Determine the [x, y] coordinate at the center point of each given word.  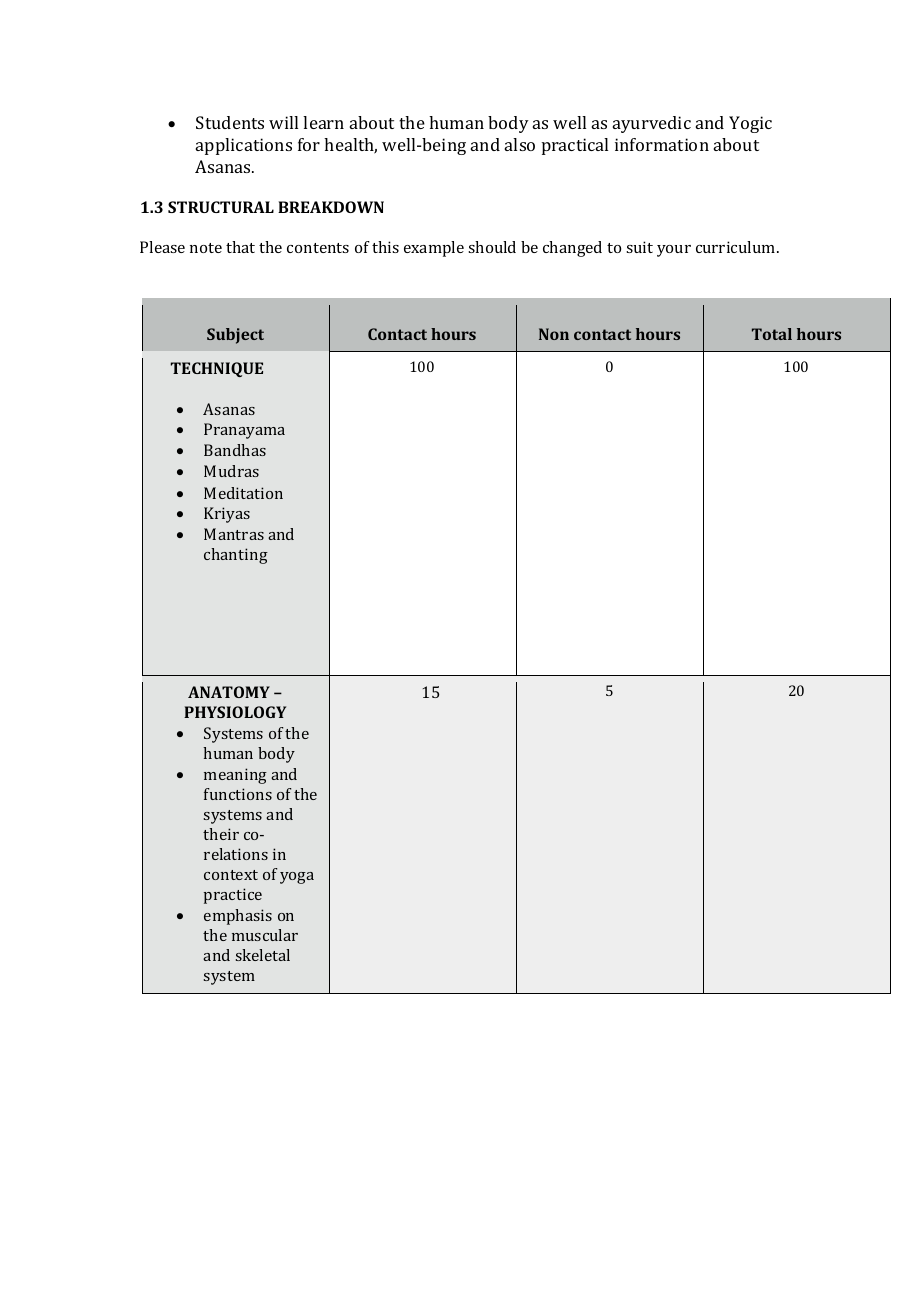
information [662, 144]
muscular [265, 935]
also [520, 144]
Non [554, 334]
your [674, 251]
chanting [236, 556]
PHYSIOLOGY [235, 712]
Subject [235, 336]
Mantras [234, 534]
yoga [297, 878]
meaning [235, 776]
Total [772, 334]
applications [244, 146]
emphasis [238, 917]
